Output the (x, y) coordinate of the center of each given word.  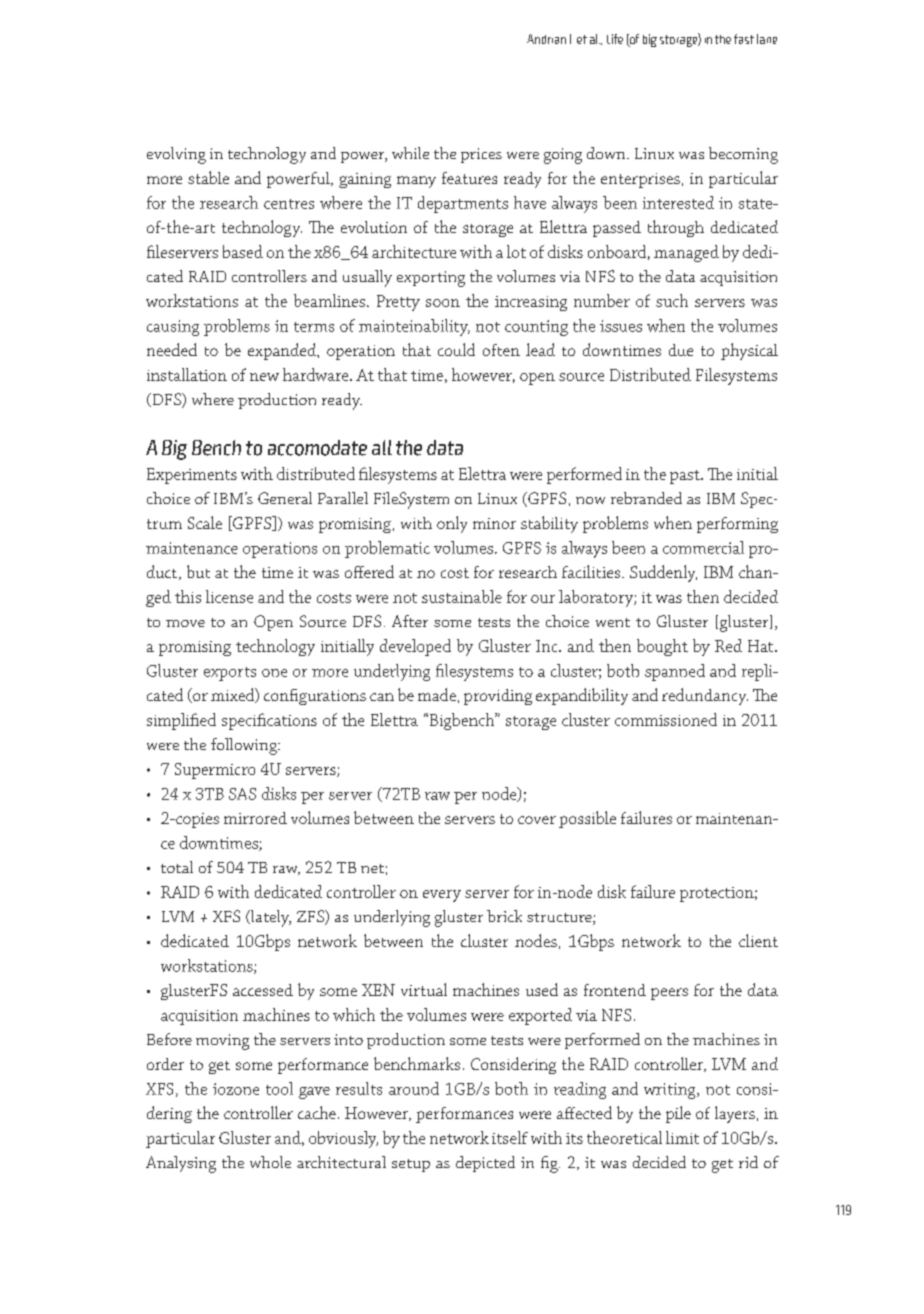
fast (744, 39)
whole (270, 1162)
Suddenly (663, 573)
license (229, 596)
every (442, 896)
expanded (283, 351)
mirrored (255, 818)
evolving (176, 155)
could (456, 349)
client (758, 940)
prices (481, 155)
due (681, 350)
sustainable (462, 596)
